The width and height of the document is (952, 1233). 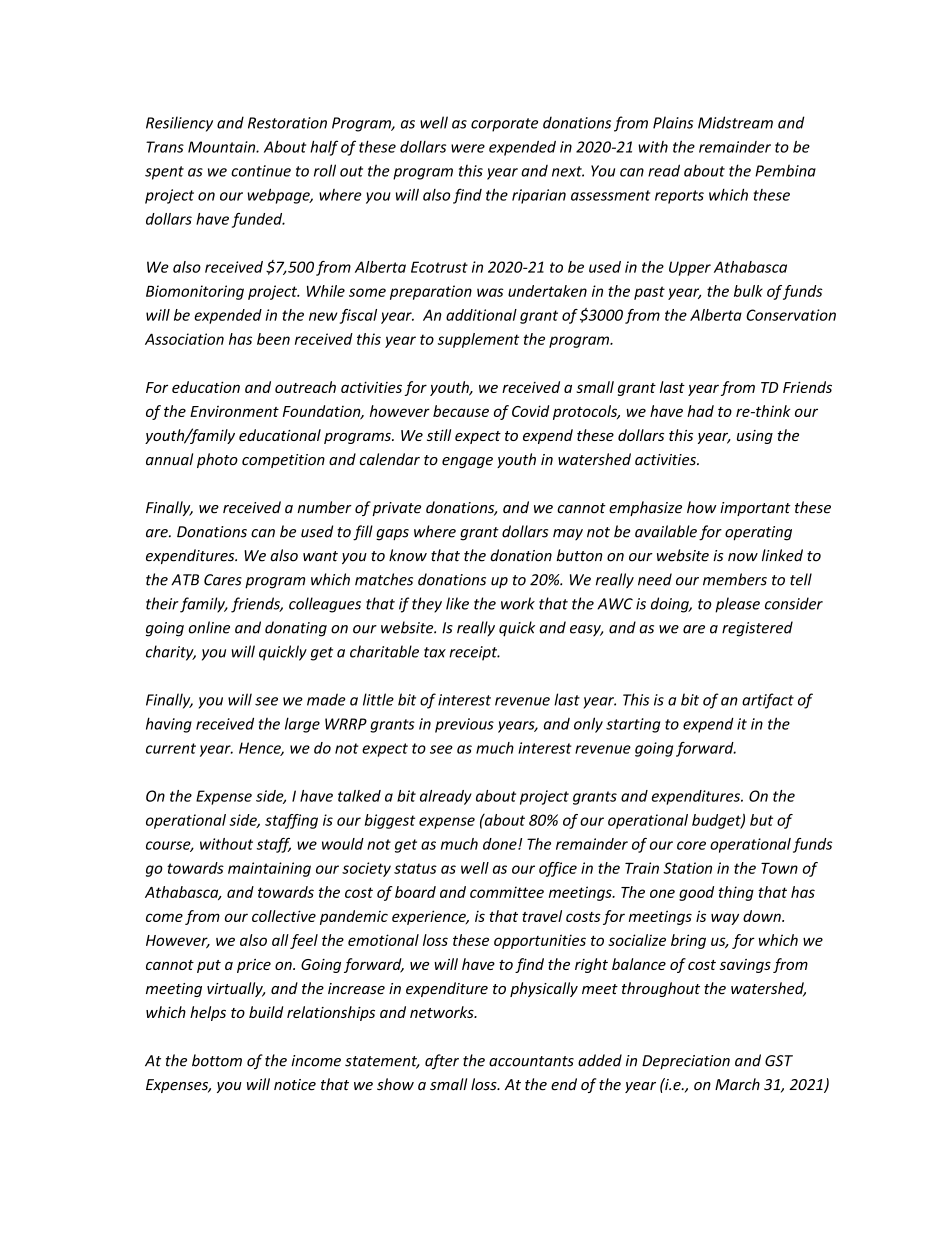 What do you see at coordinates (468, 148) in the document?
I see `were` at bounding box center [468, 148].
